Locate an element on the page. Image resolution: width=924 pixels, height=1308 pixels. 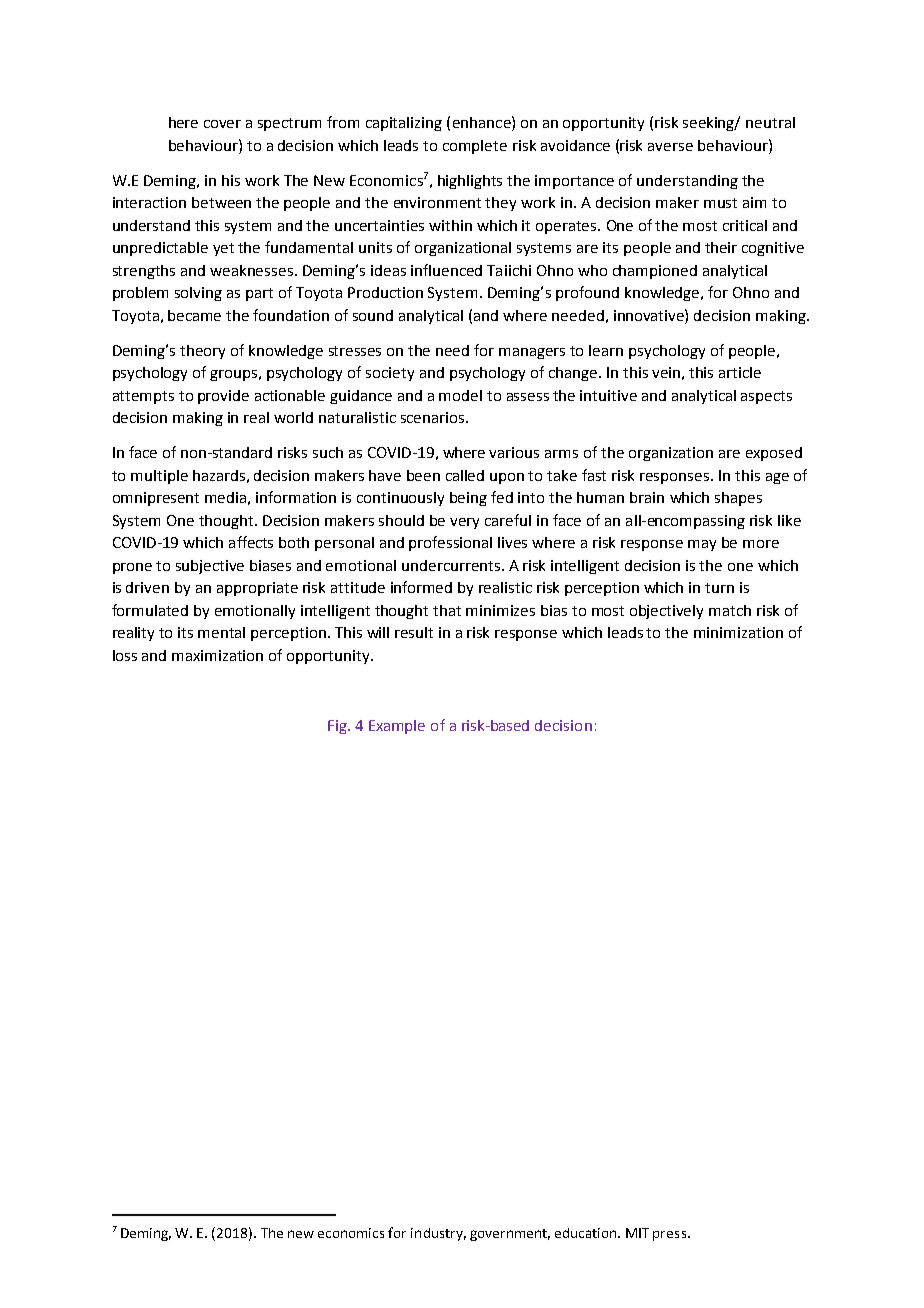
Example is located at coordinates (397, 727).
